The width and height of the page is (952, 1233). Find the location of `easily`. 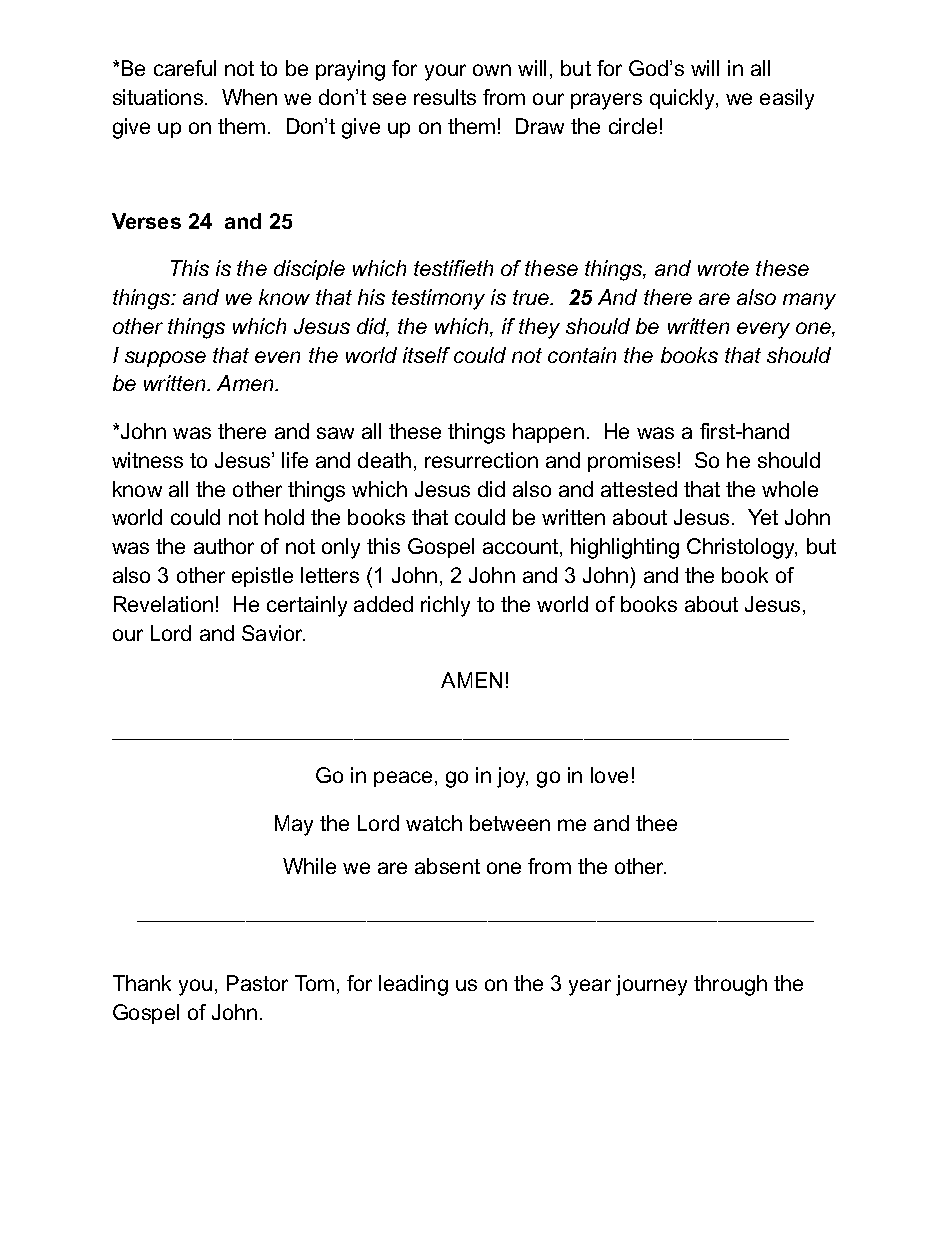

easily is located at coordinates (787, 99).
